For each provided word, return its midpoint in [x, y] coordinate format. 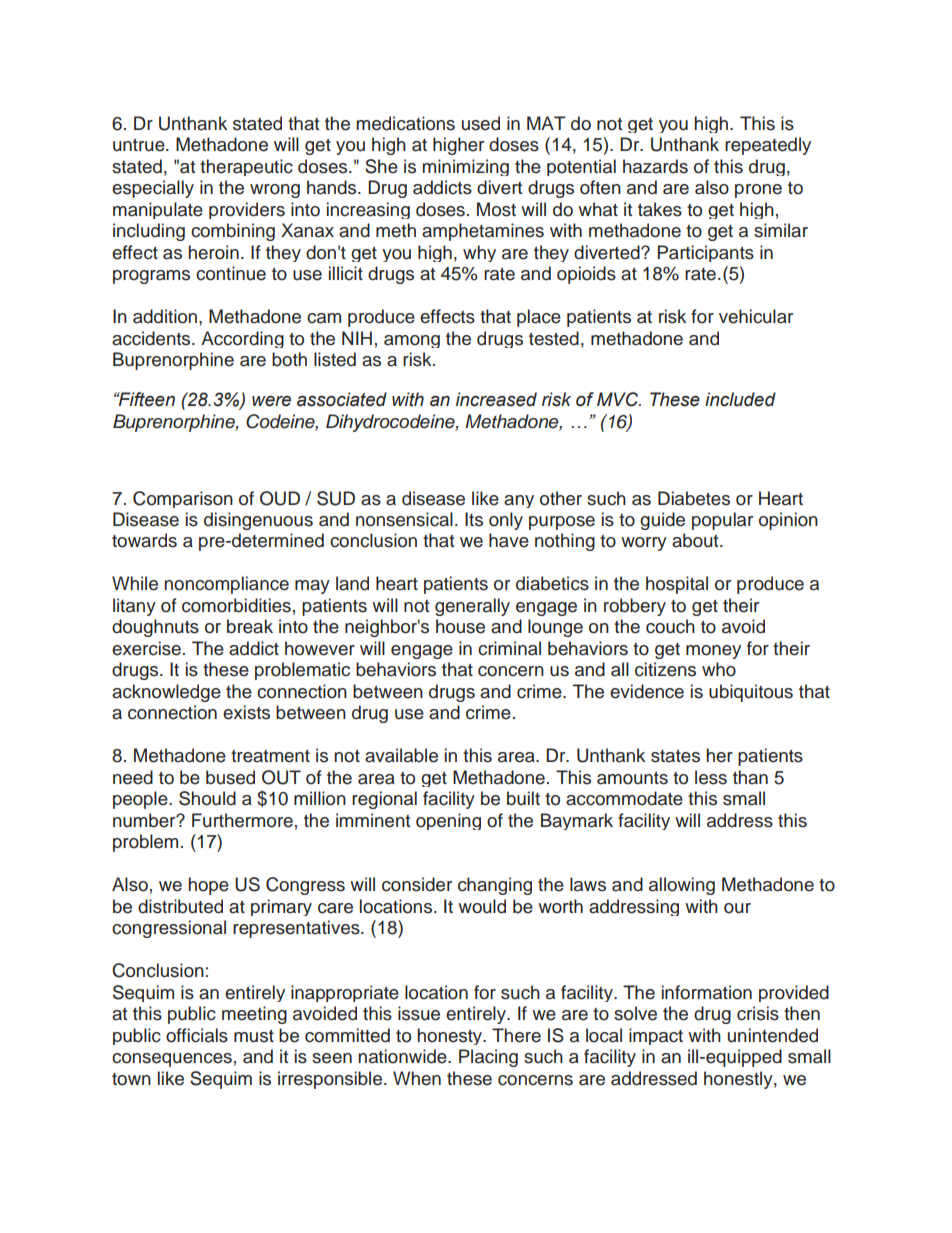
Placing [488, 1058]
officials [197, 1035]
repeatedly [768, 146]
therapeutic [246, 167]
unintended [773, 1035]
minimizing [465, 167]
